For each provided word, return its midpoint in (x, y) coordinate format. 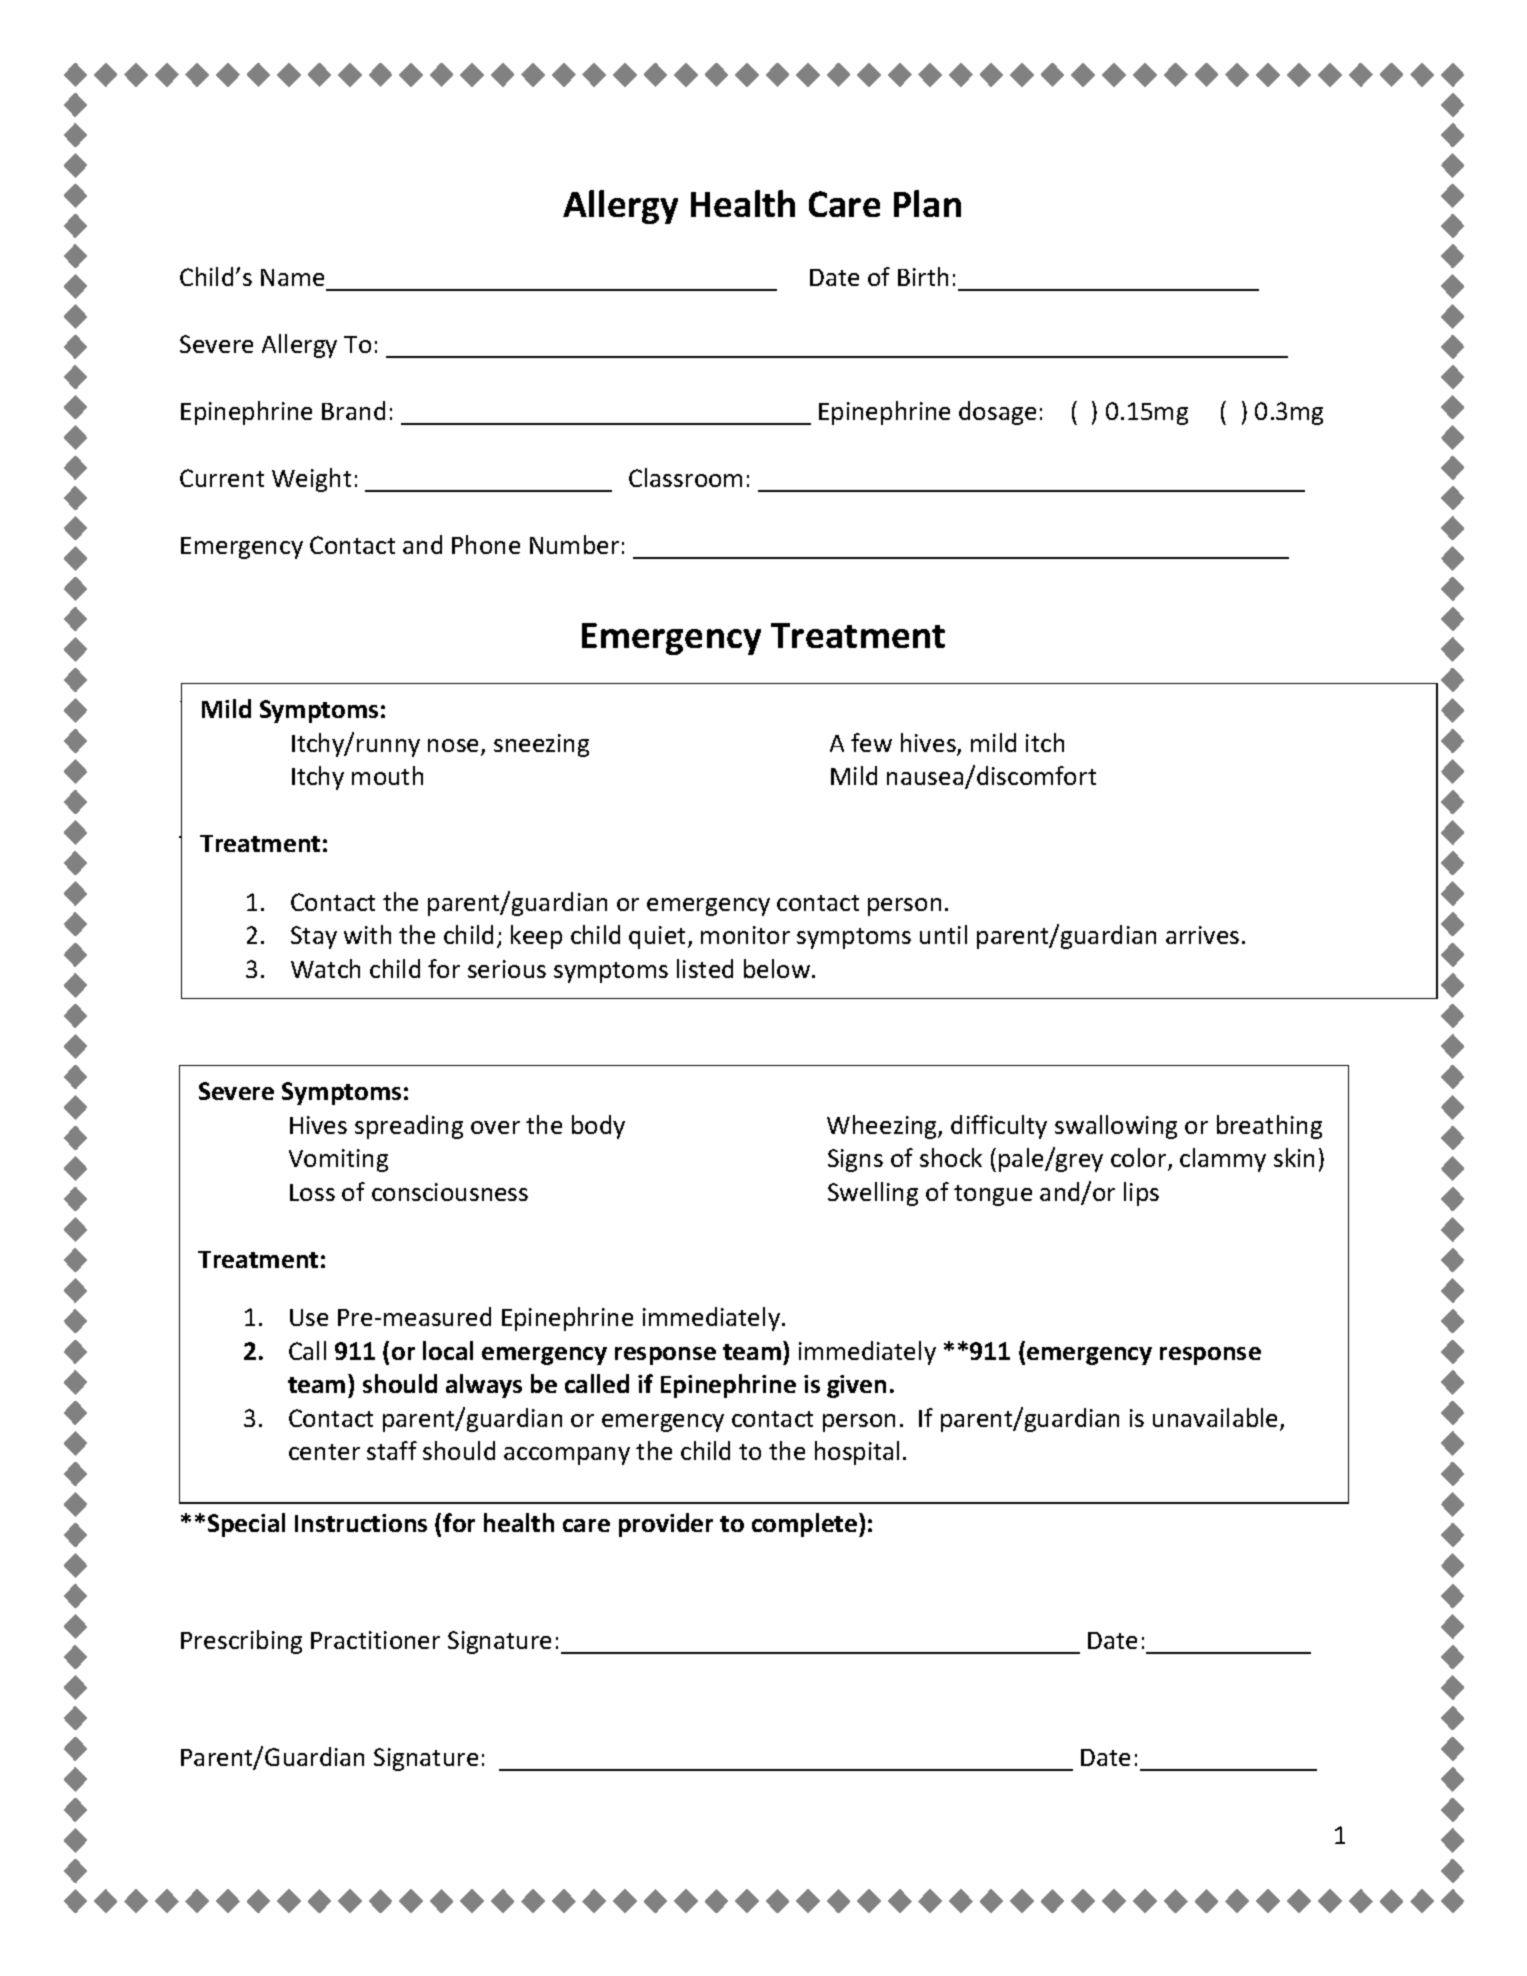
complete (806, 1525)
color (1140, 1159)
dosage (997, 413)
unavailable (1217, 1419)
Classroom (685, 477)
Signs (855, 1160)
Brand (353, 410)
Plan (927, 203)
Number (574, 544)
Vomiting (338, 1160)
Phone (486, 544)
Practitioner (375, 1640)
